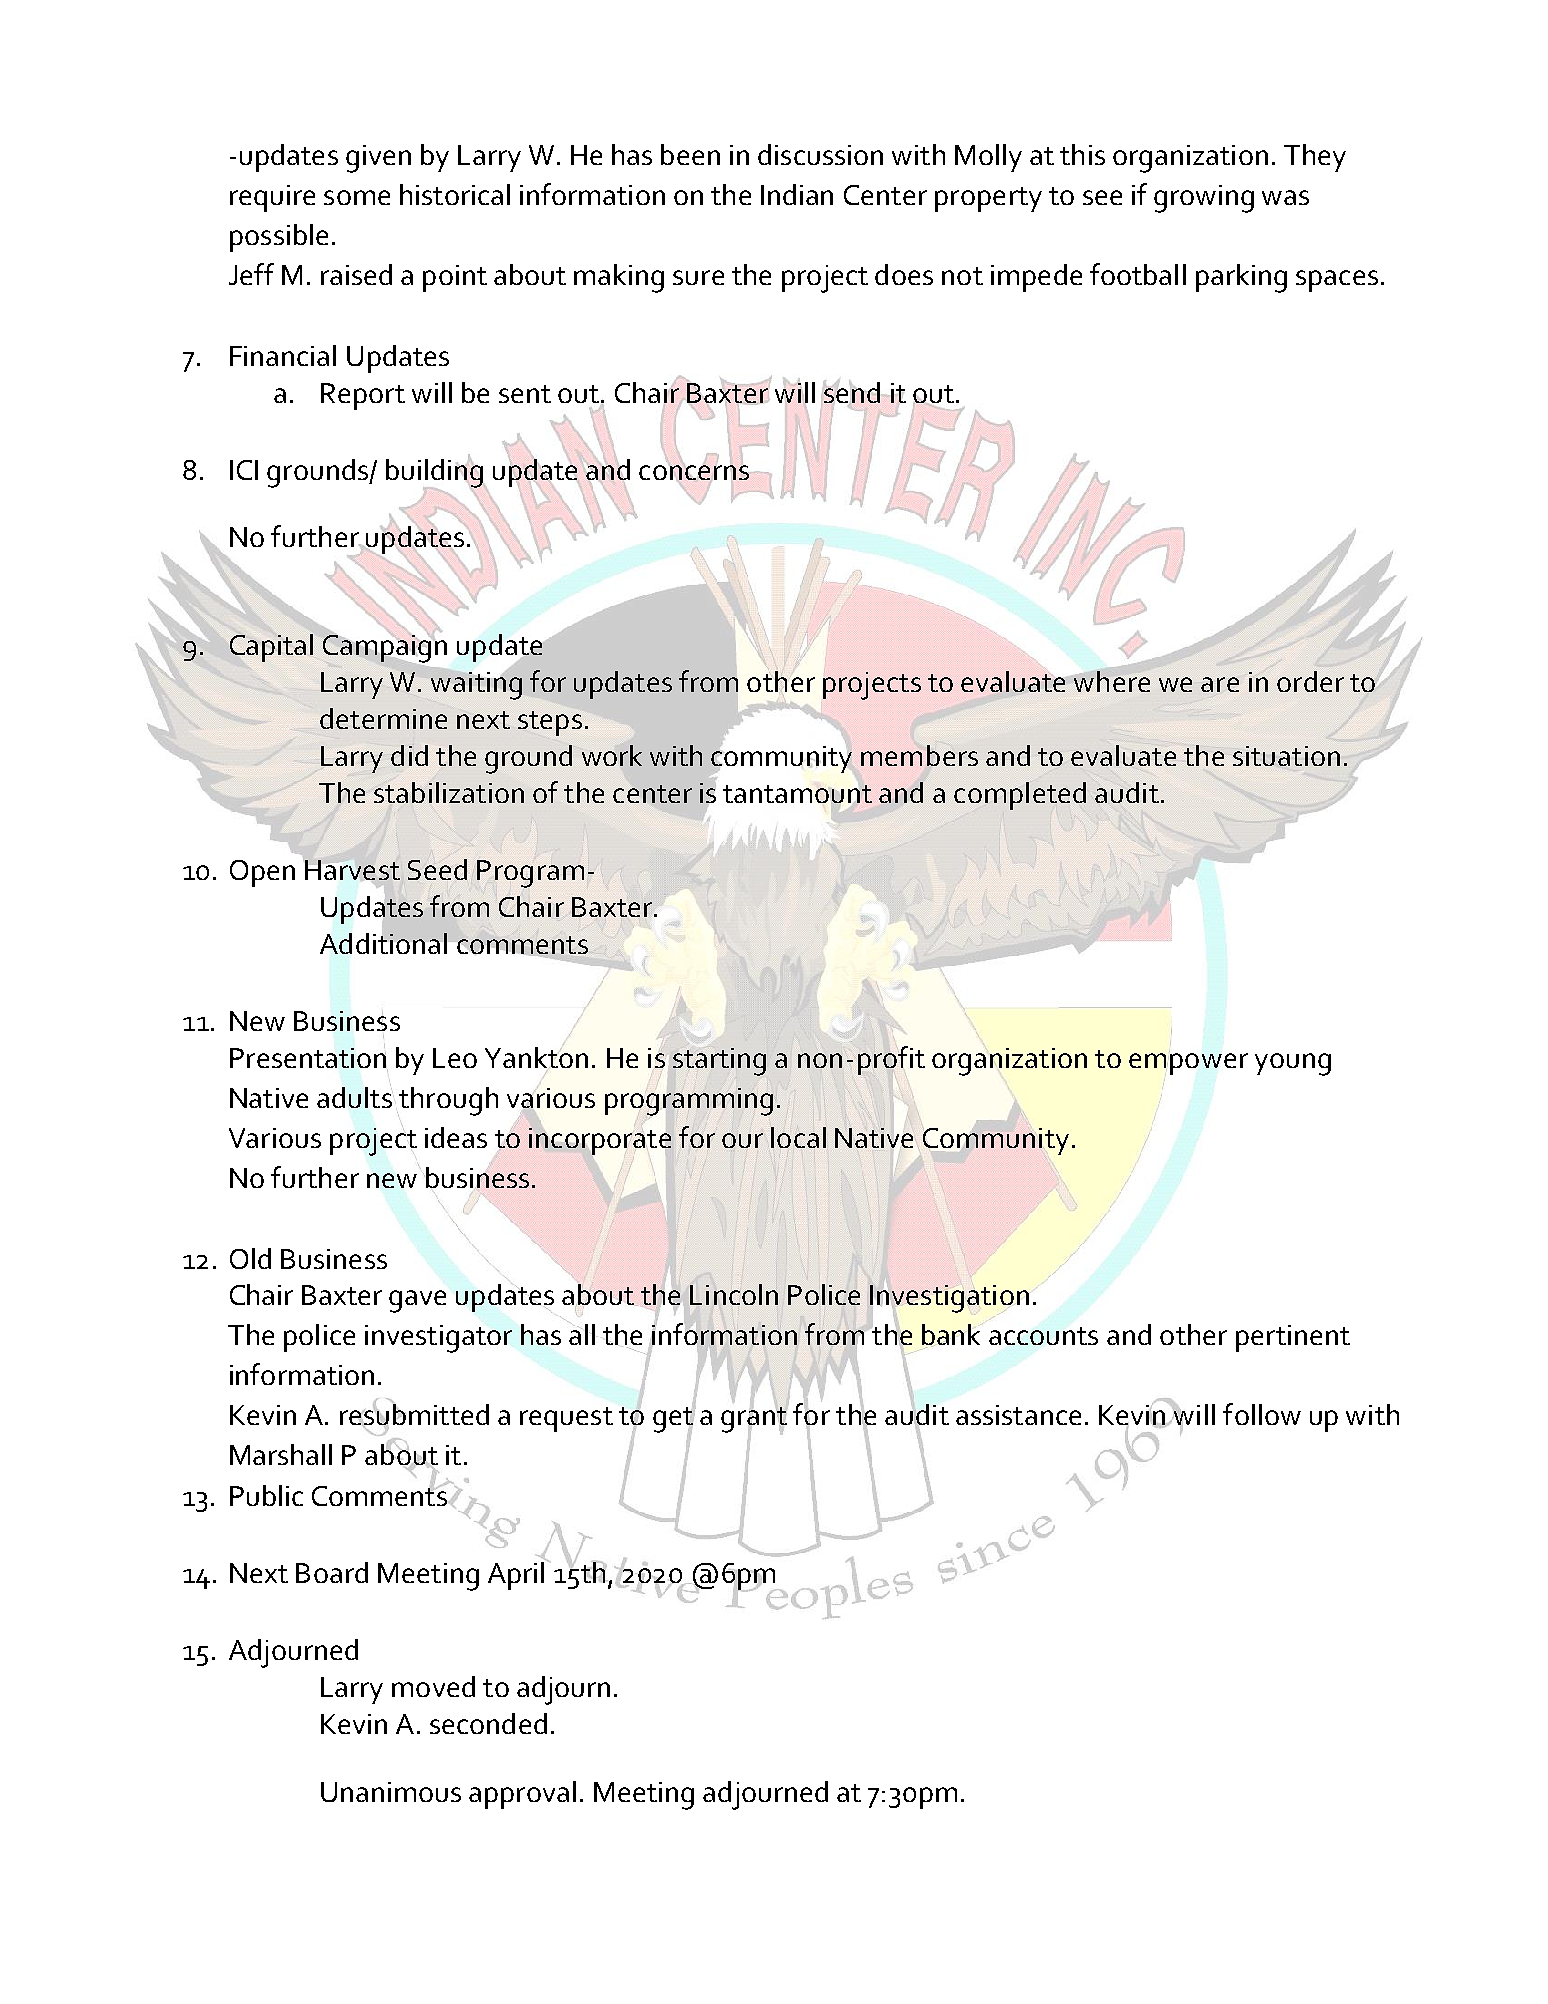  Describe the element at coordinates (1262, 1414) in the screenshot. I see `follow` at that location.
